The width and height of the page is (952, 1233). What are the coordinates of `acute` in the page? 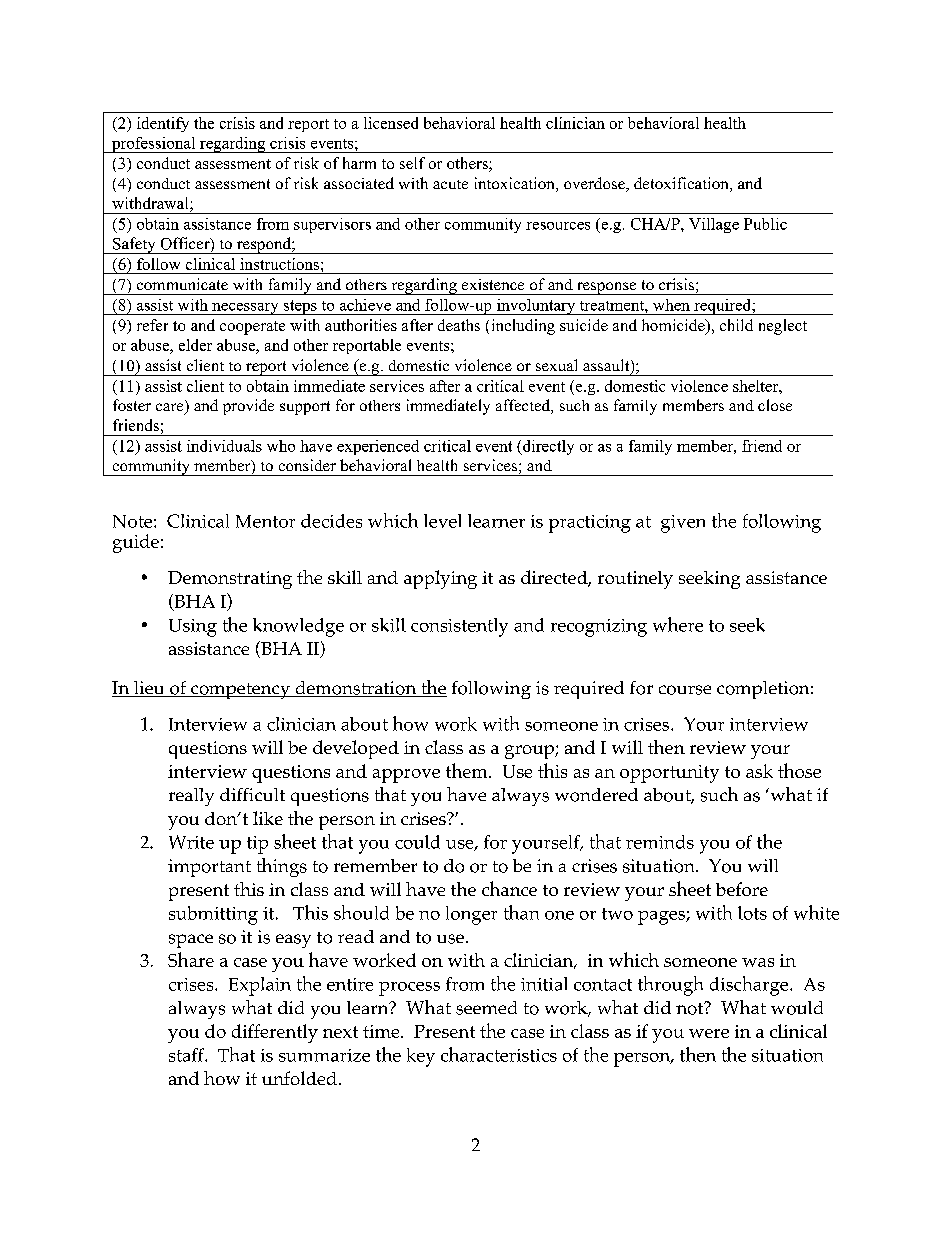 It's located at (450, 184).
